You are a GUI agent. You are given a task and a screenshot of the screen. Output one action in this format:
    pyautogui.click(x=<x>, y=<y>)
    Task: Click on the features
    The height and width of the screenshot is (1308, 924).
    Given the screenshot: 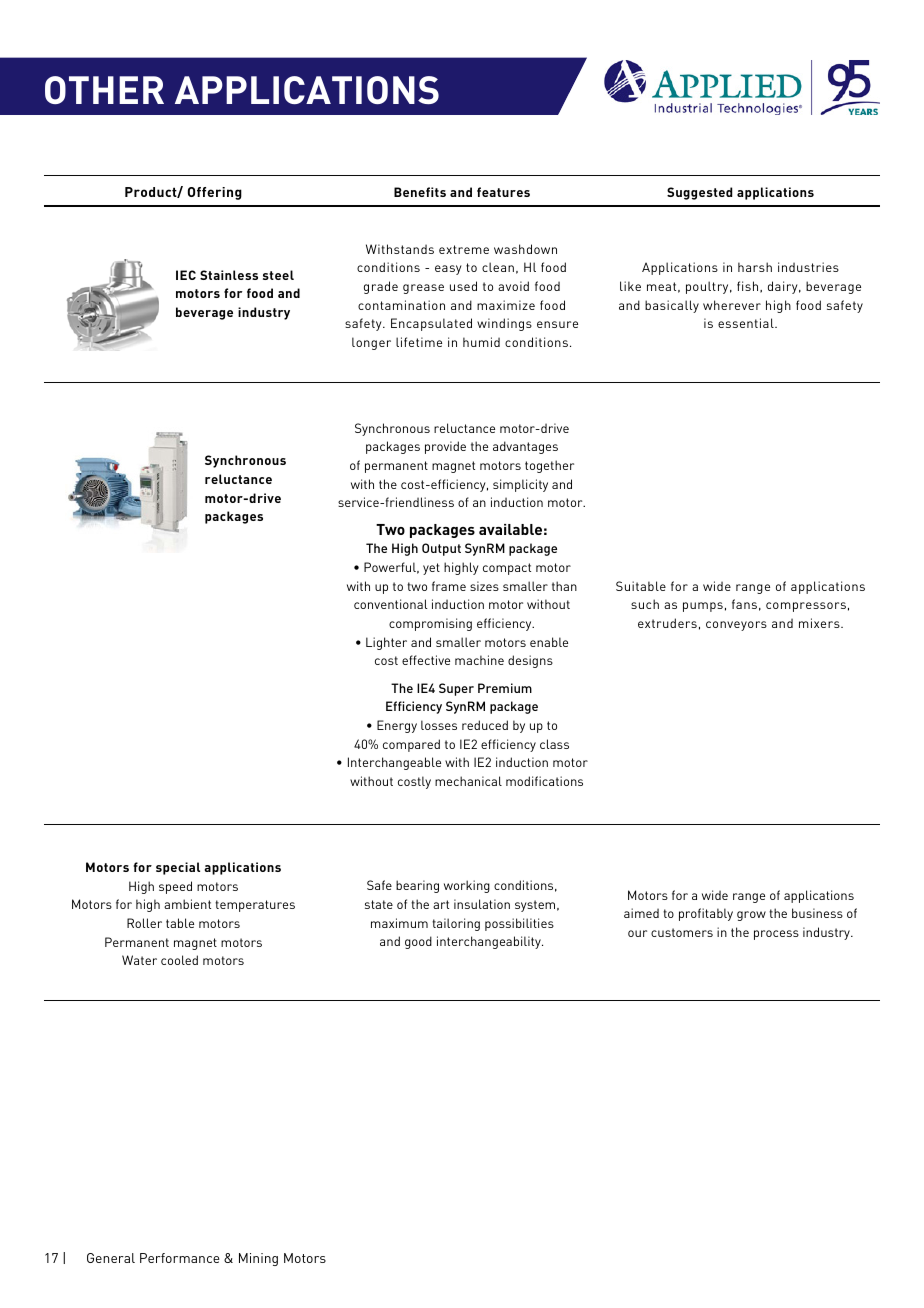 What is the action you would take?
    pyautogui.click(x=503, y=192)
